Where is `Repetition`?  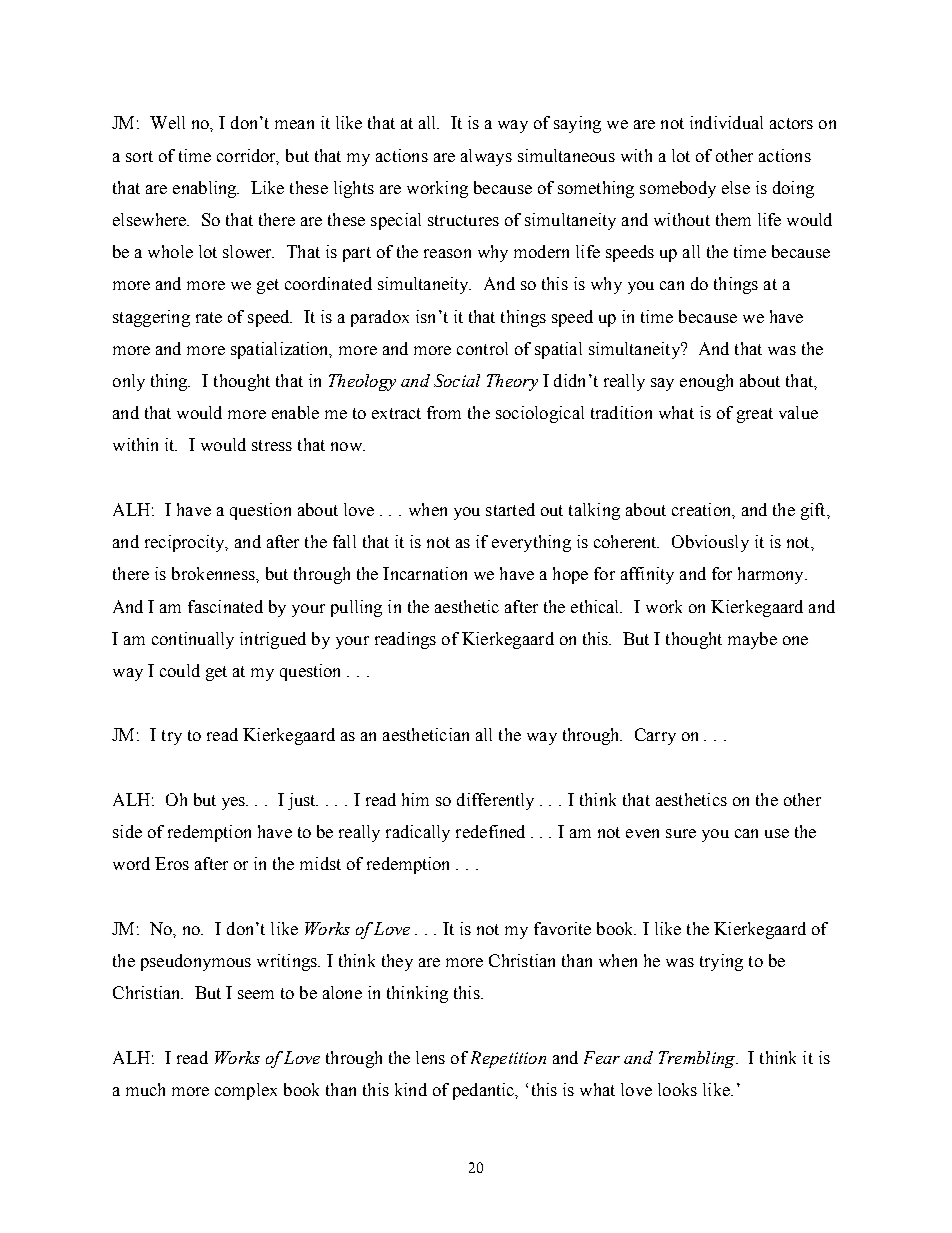
Repetition is located at coordinates (508, 1059).
